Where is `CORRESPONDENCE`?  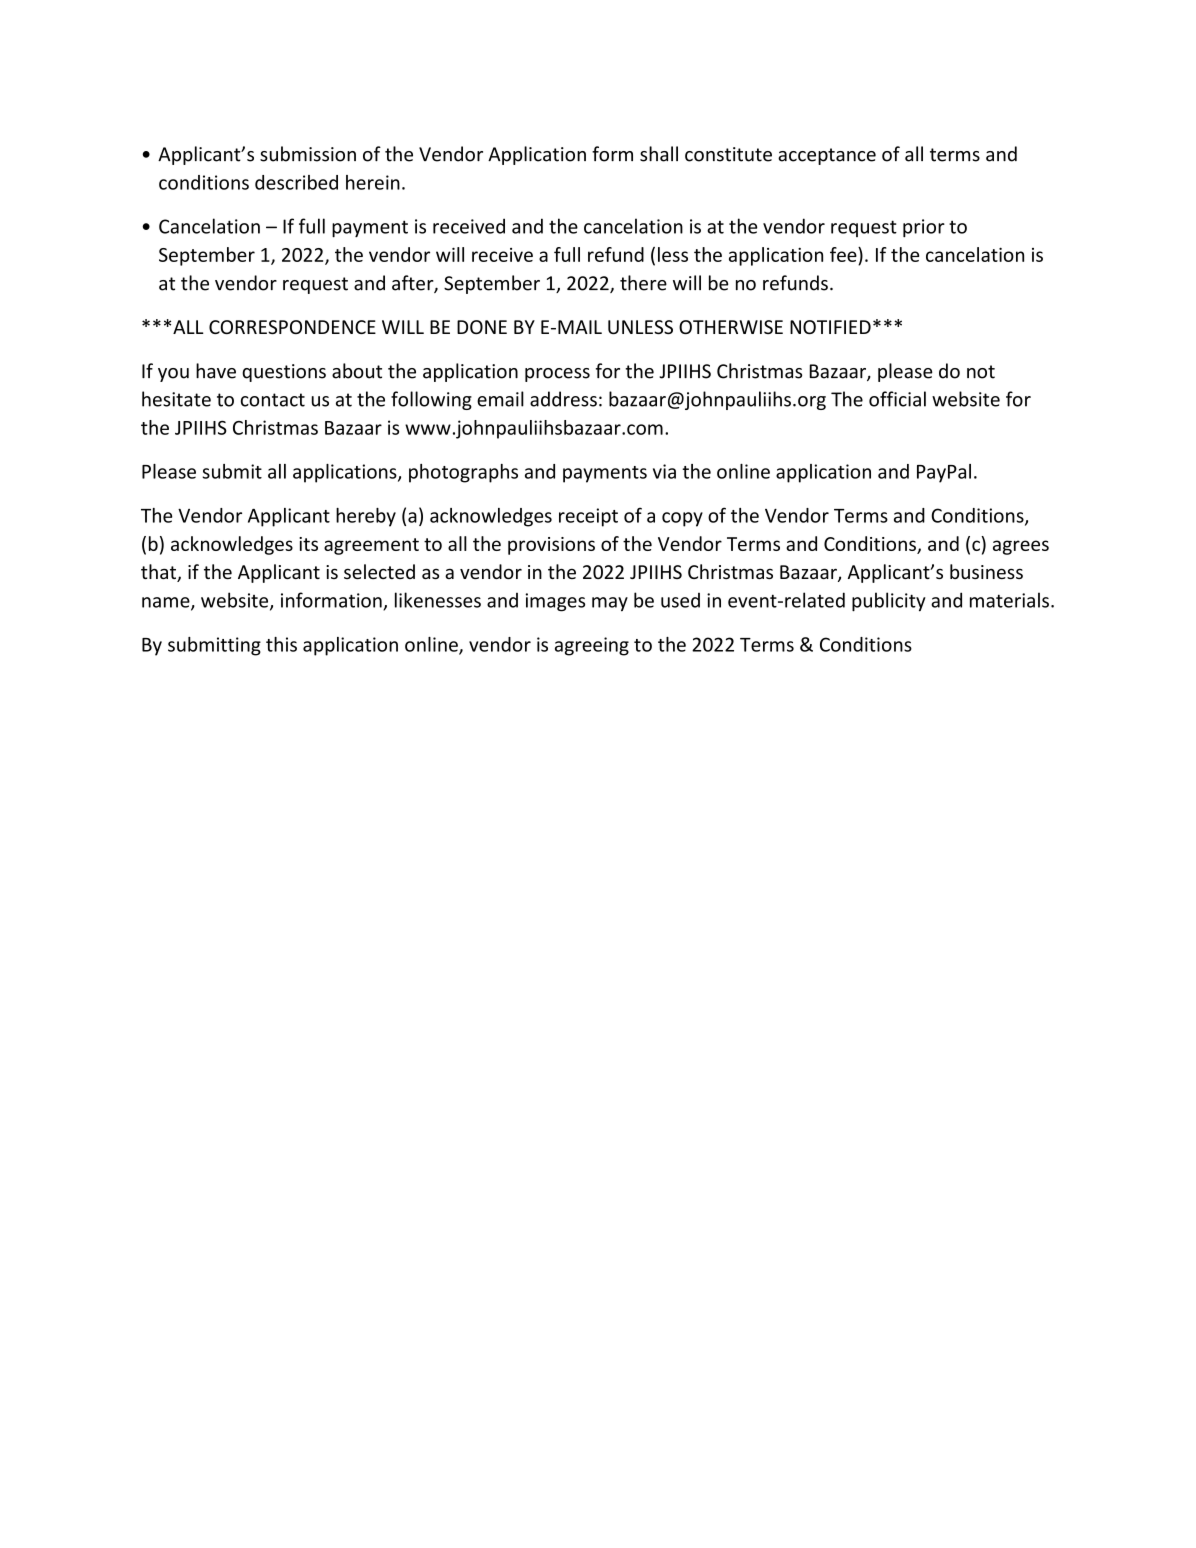 CORRESPONDENCE is located at coordinates (292, 327).
